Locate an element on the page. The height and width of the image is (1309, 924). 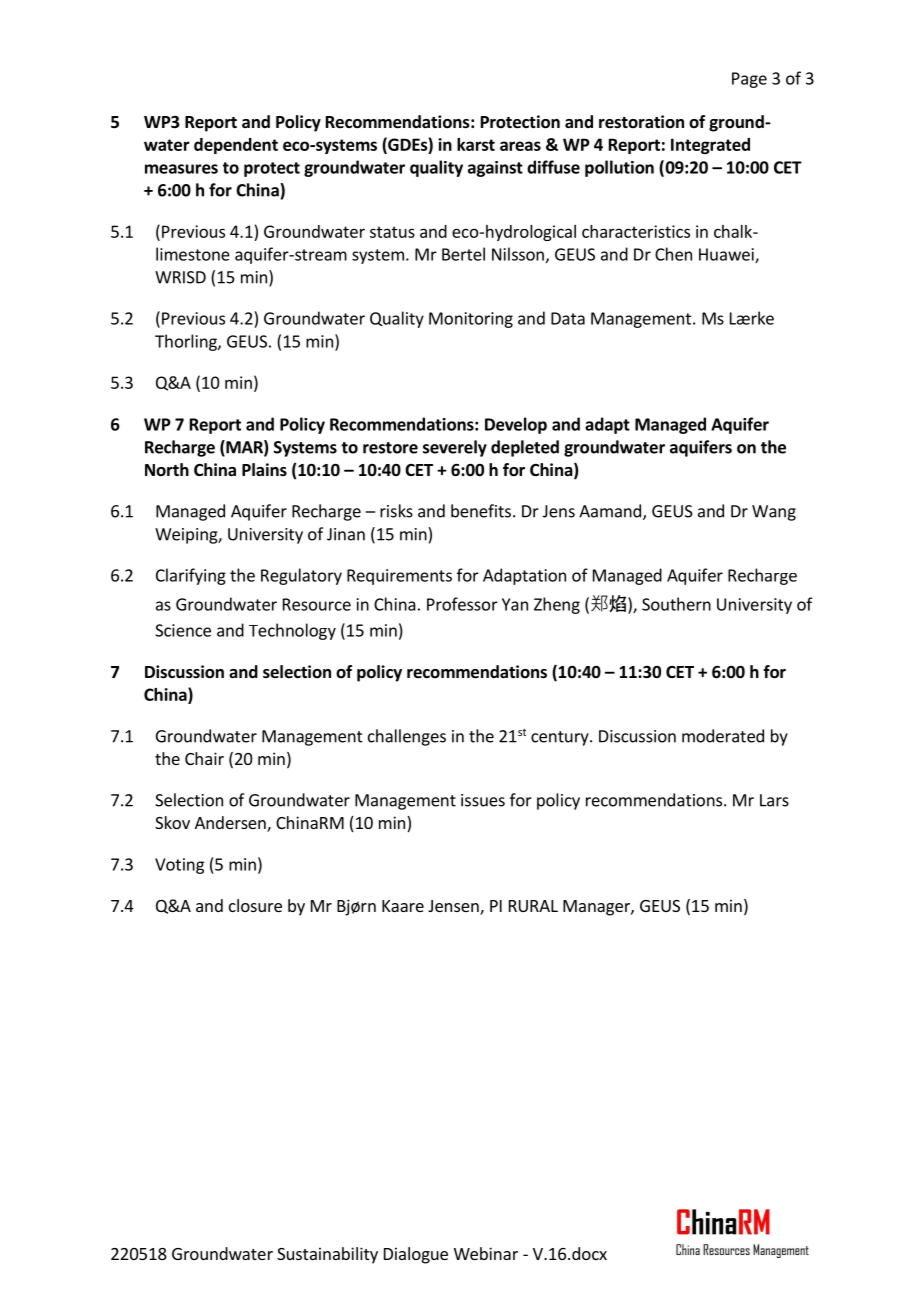
measures is located at coordinates (181, 169).
